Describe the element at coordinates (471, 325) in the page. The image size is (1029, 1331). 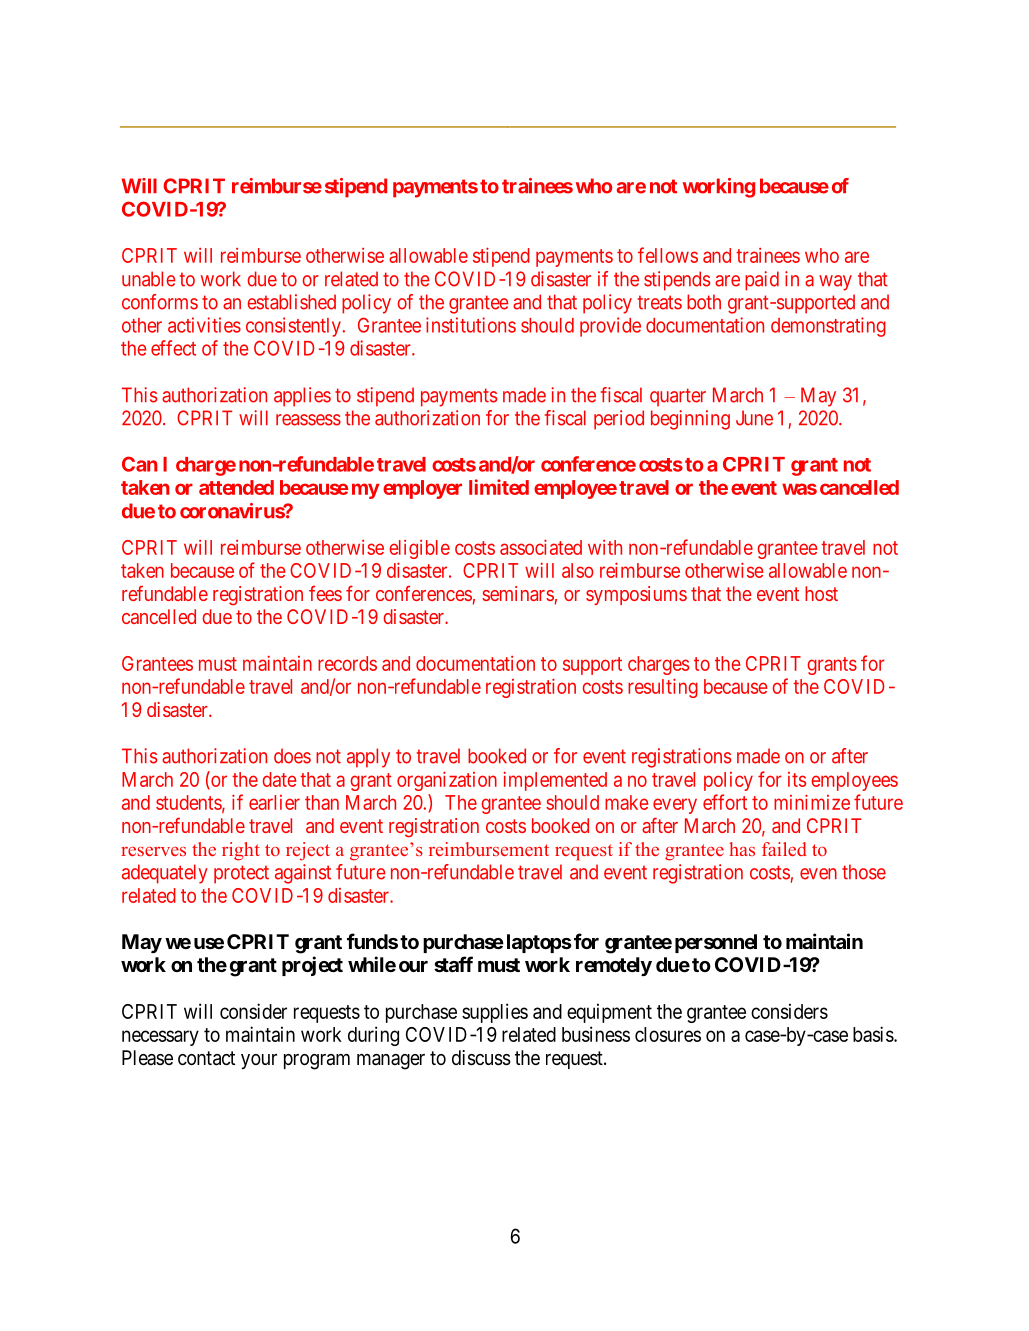
I see `institutions` at that location.
